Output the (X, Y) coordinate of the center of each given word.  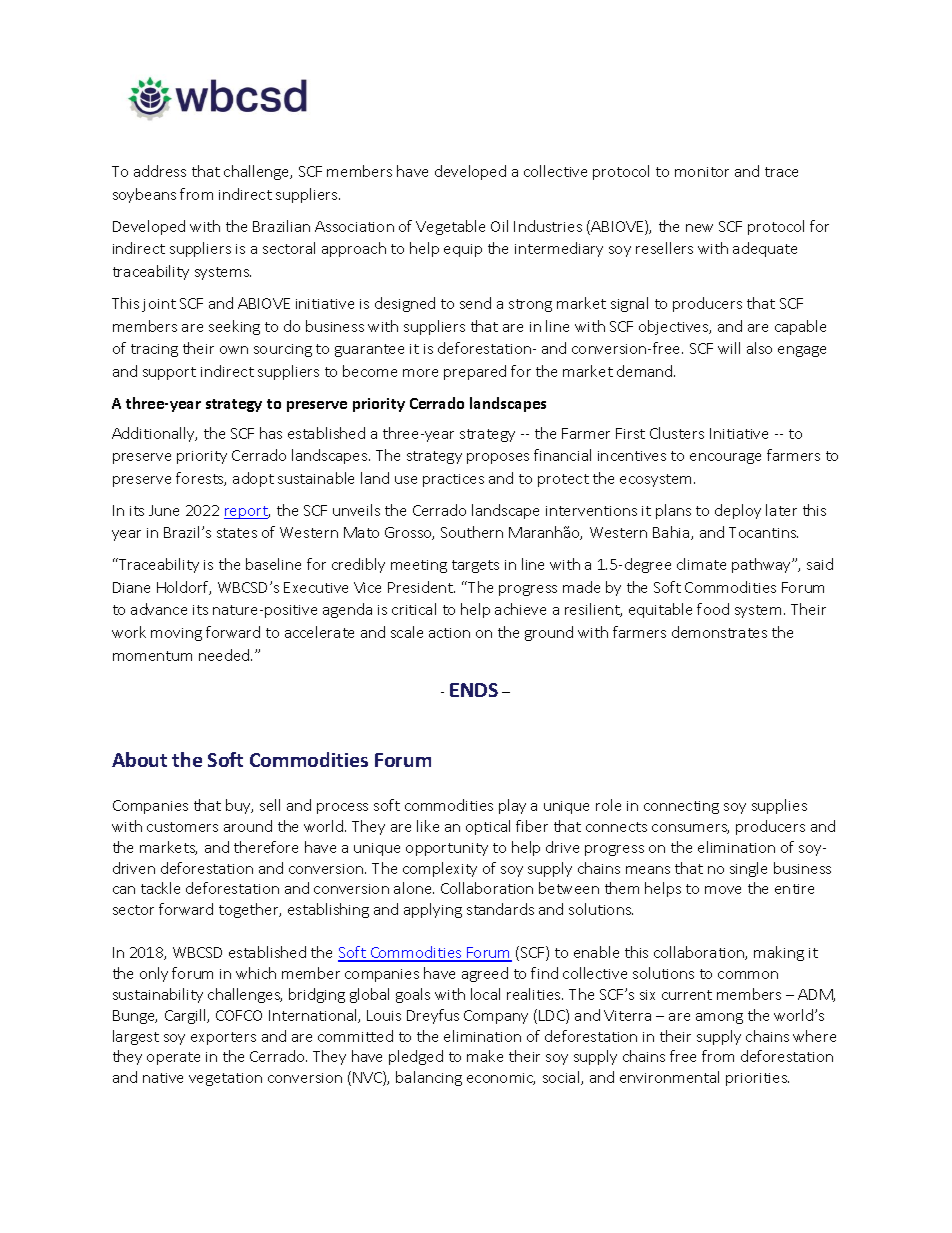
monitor (702, 172)
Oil (499, 226)
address (160, 171)
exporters (223, 1038)
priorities (757, 1079)
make (485, 1056)
